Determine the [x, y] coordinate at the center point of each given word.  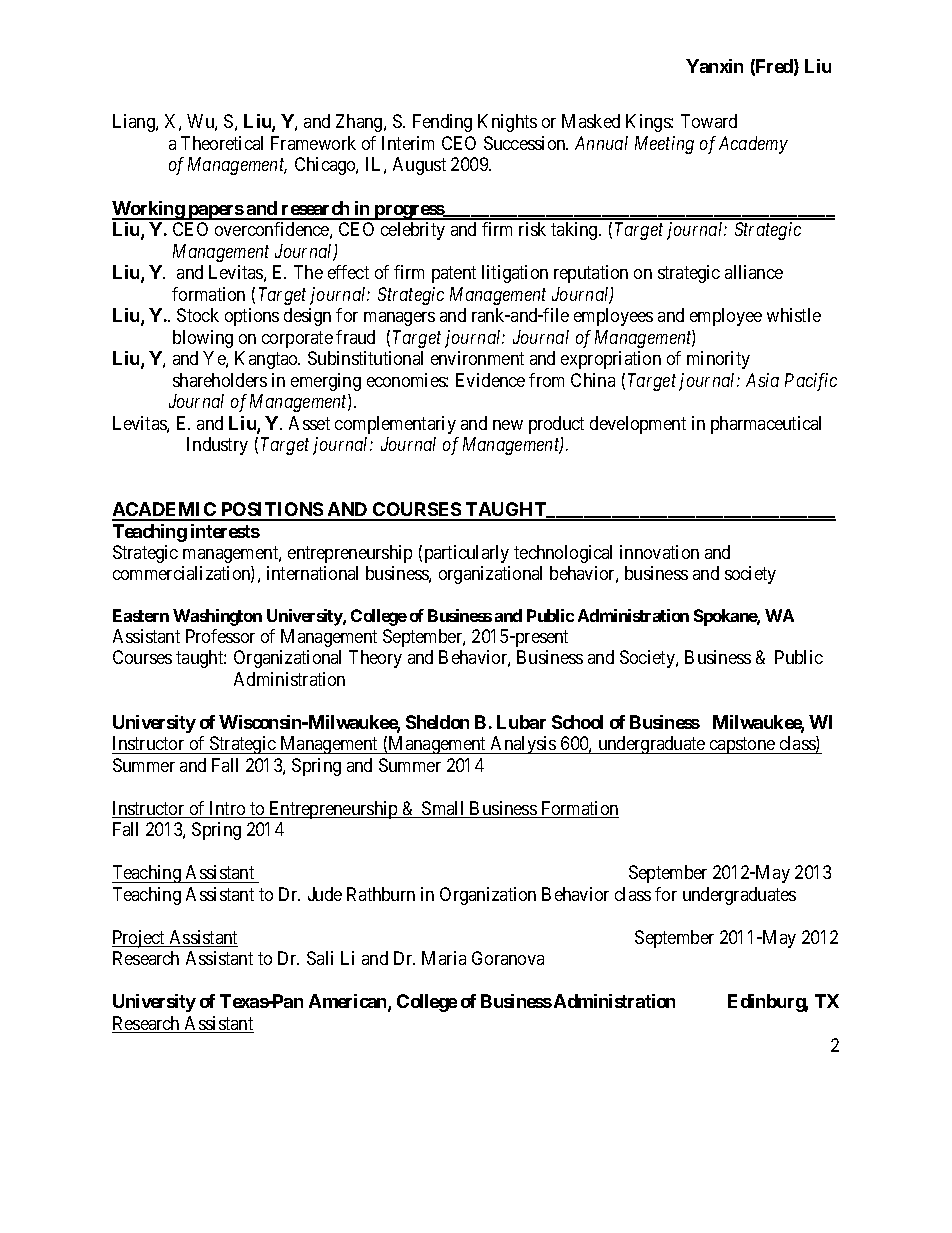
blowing [203, 339]
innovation [659, 552]
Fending [442, 123]
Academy [753, 145]
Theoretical [222, 143]
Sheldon [437, 722]
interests [225, 531]
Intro [227, 809]
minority [718, 360]
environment [477, 358]
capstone [742, 745]
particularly [467, 554]
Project [139, 939]
